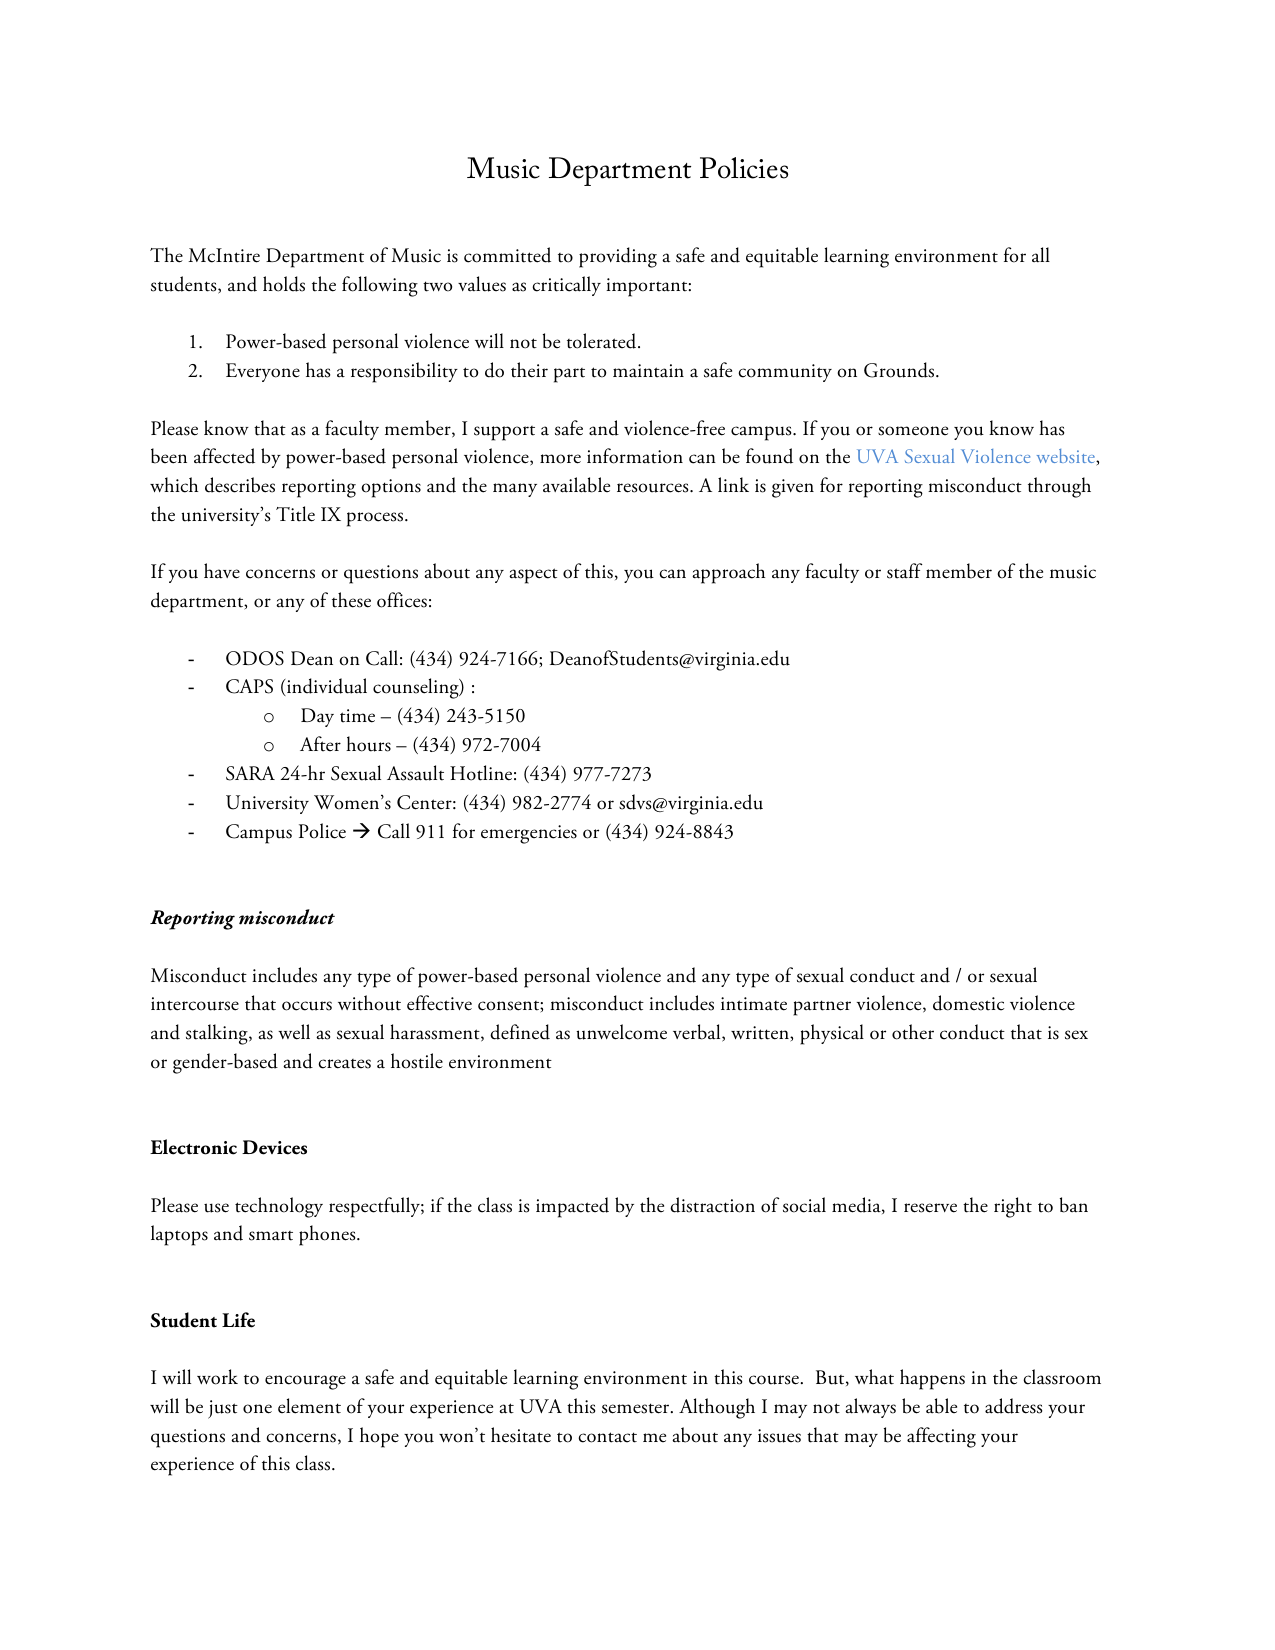  I want to click on aspect, so click(533, 576).
